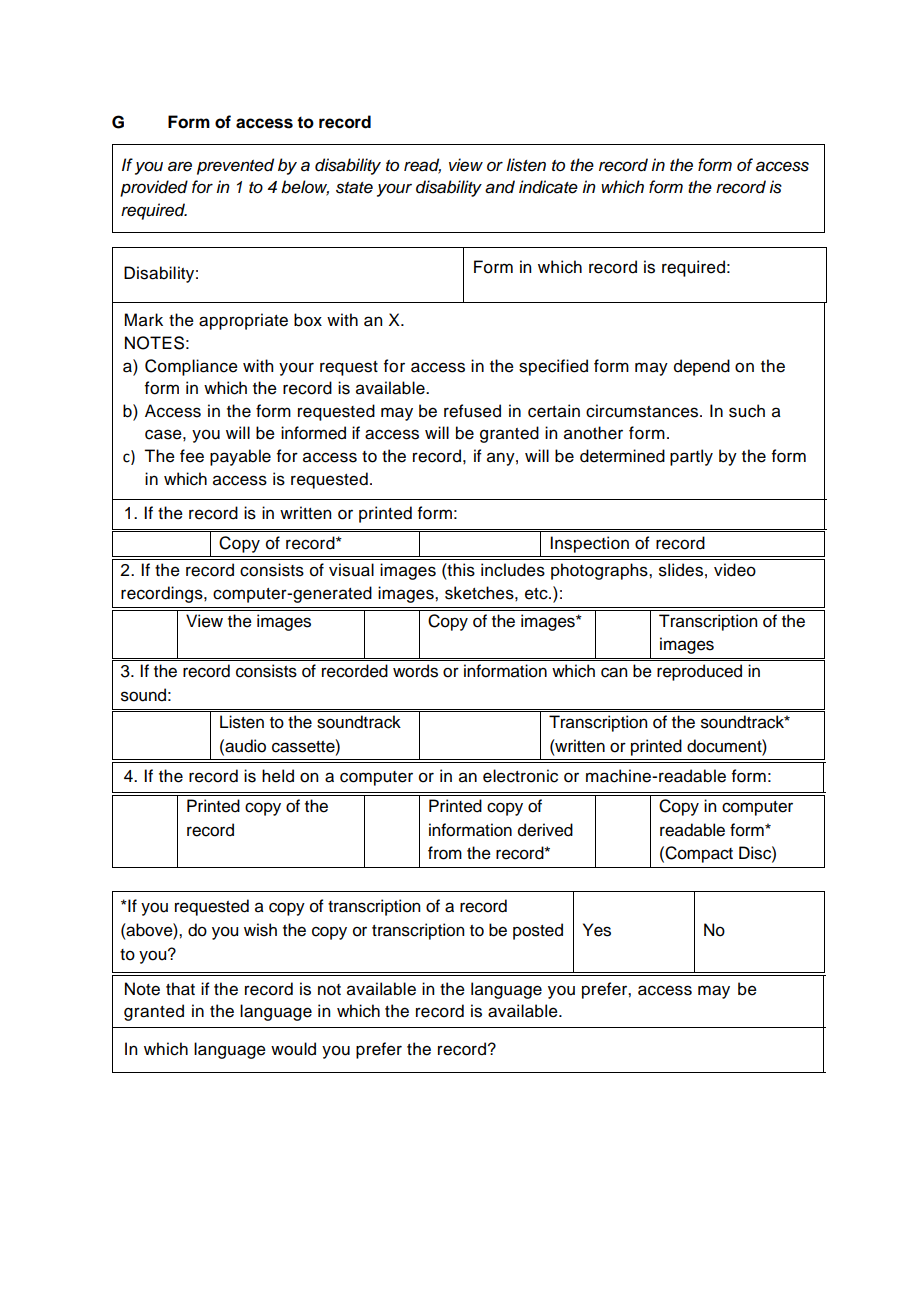 The width and height of the screenshot is (924, 1308). I want to click on indicate, so click(548, 187).
